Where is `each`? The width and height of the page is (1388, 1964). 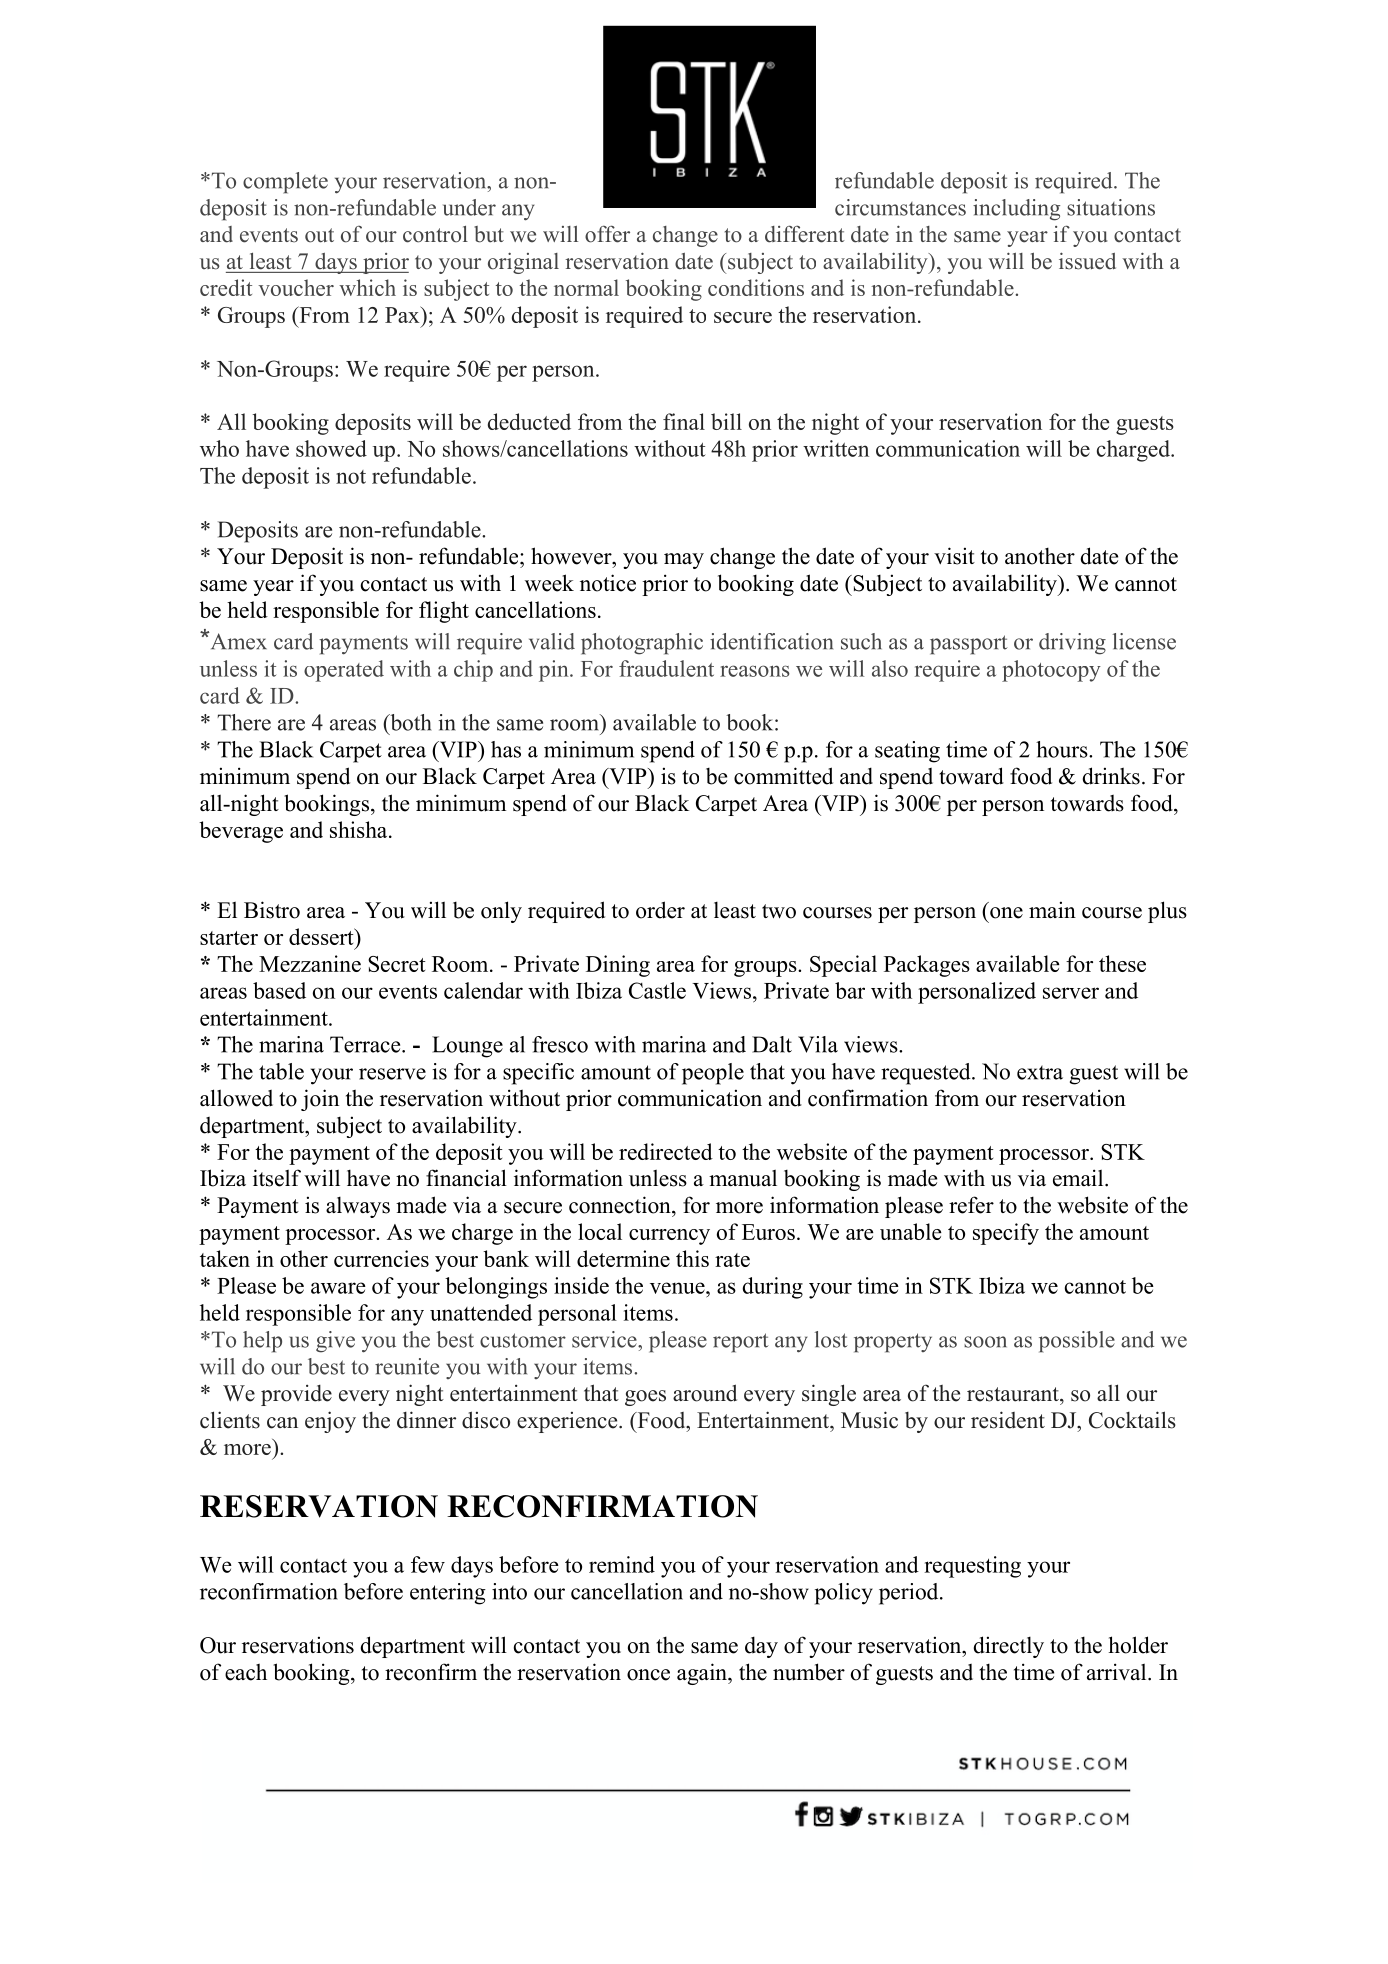 each is located at coordinates (246, 1672).
